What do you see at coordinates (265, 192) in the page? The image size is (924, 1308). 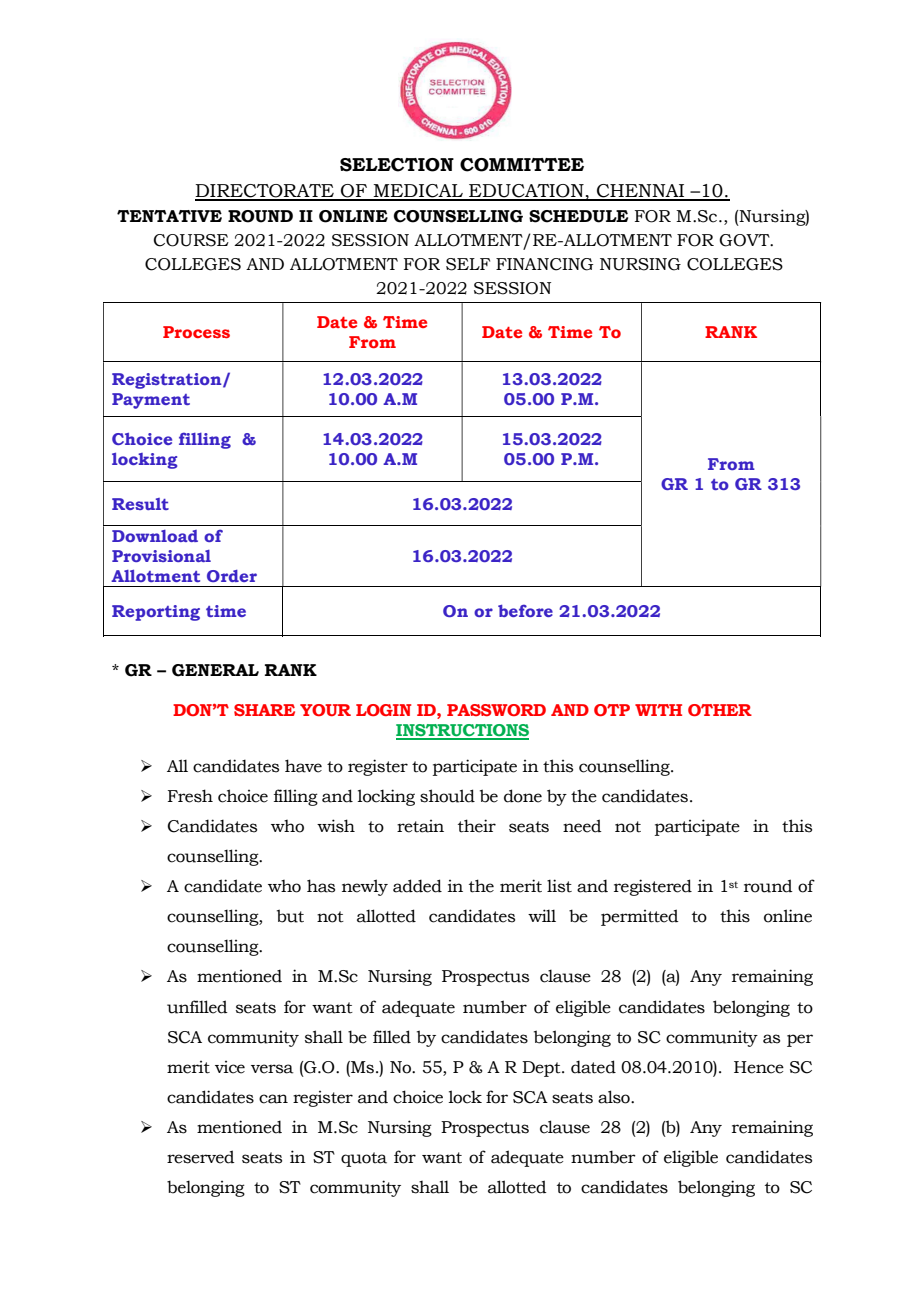 I see `DIRECTORATE` at bounding box center [265, 192].
